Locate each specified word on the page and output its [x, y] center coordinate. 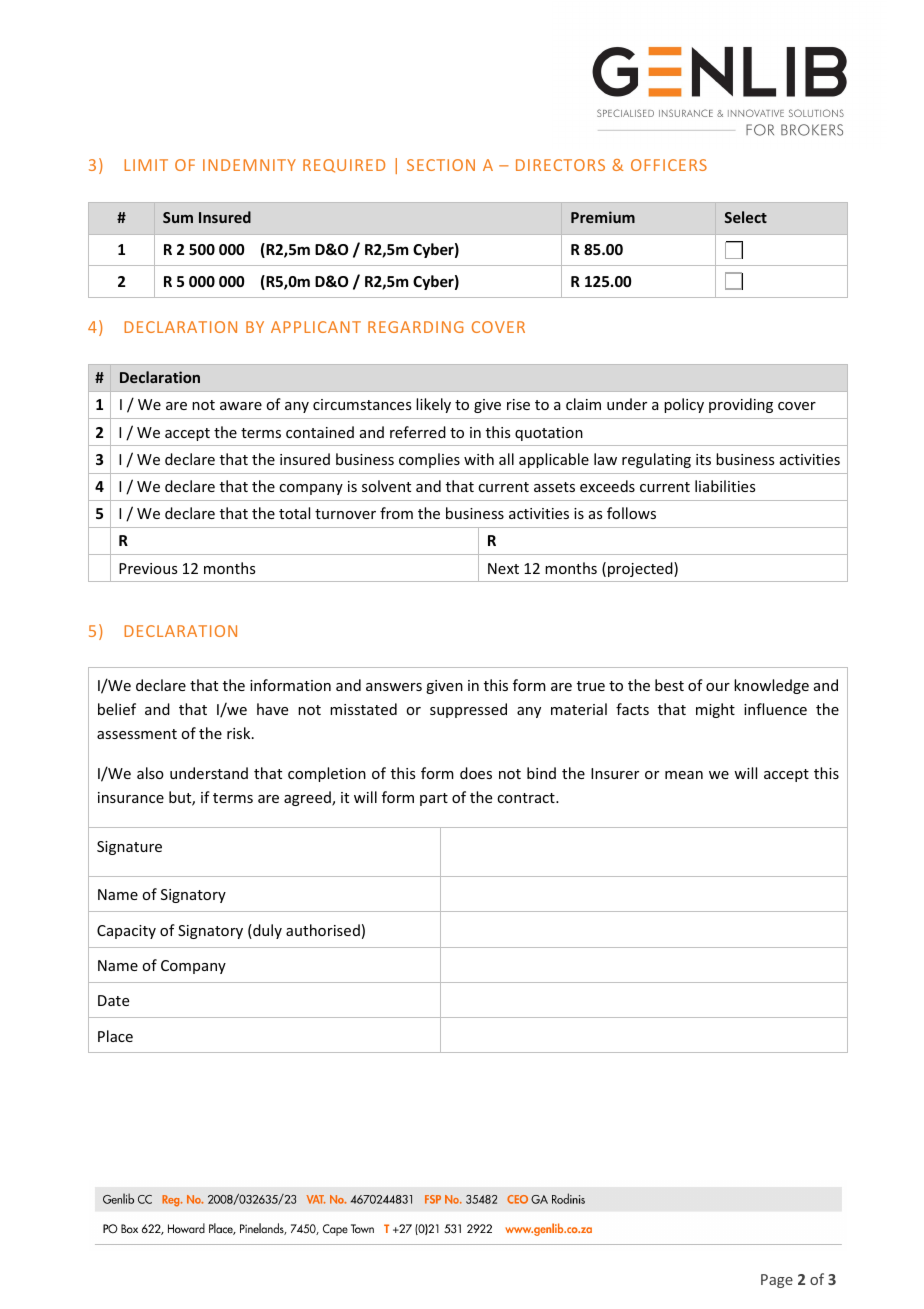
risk [240, 733]
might [715, 710]
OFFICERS [669, 165]
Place [115, 1036]
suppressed [468, 710]
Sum [178, 217]
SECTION [441, 165]
